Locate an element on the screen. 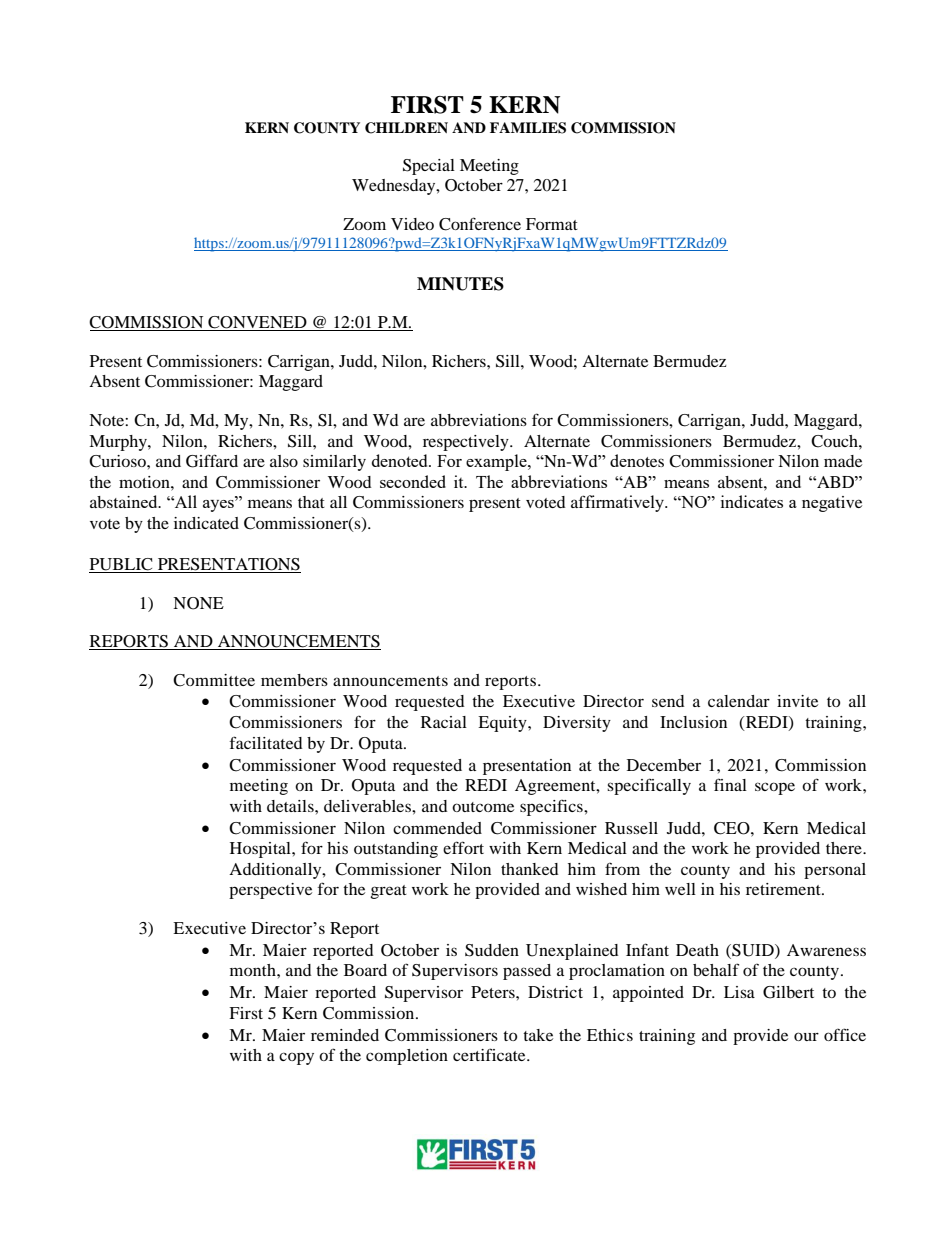 This screenshot has height=1233, width=952. certificate is located at coordinates (490, 1054).
